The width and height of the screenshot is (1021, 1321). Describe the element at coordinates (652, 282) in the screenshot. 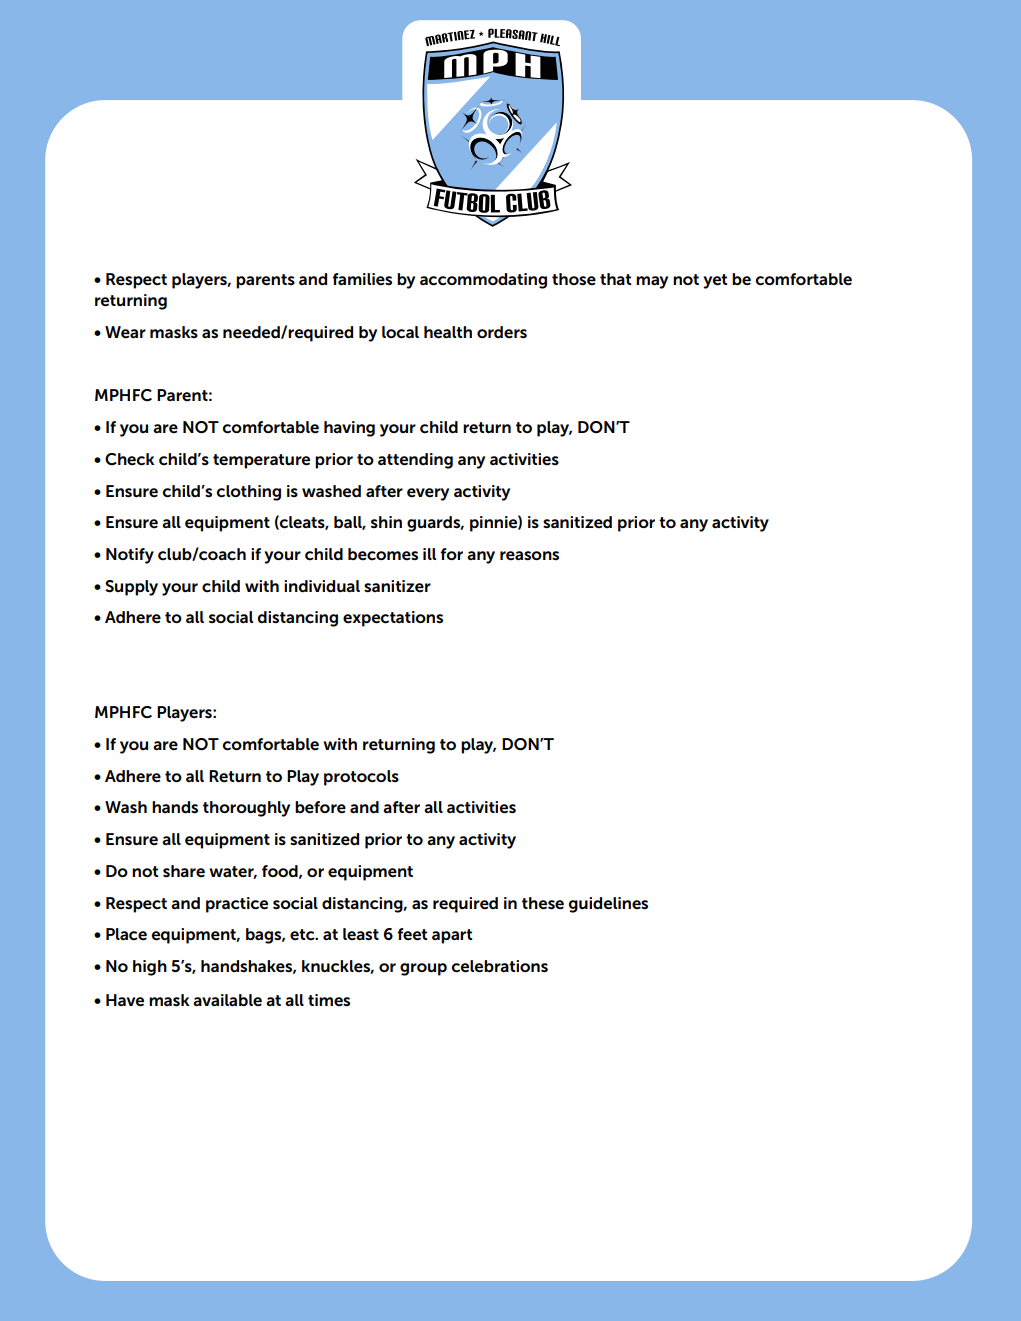

I see `may` at that location.
